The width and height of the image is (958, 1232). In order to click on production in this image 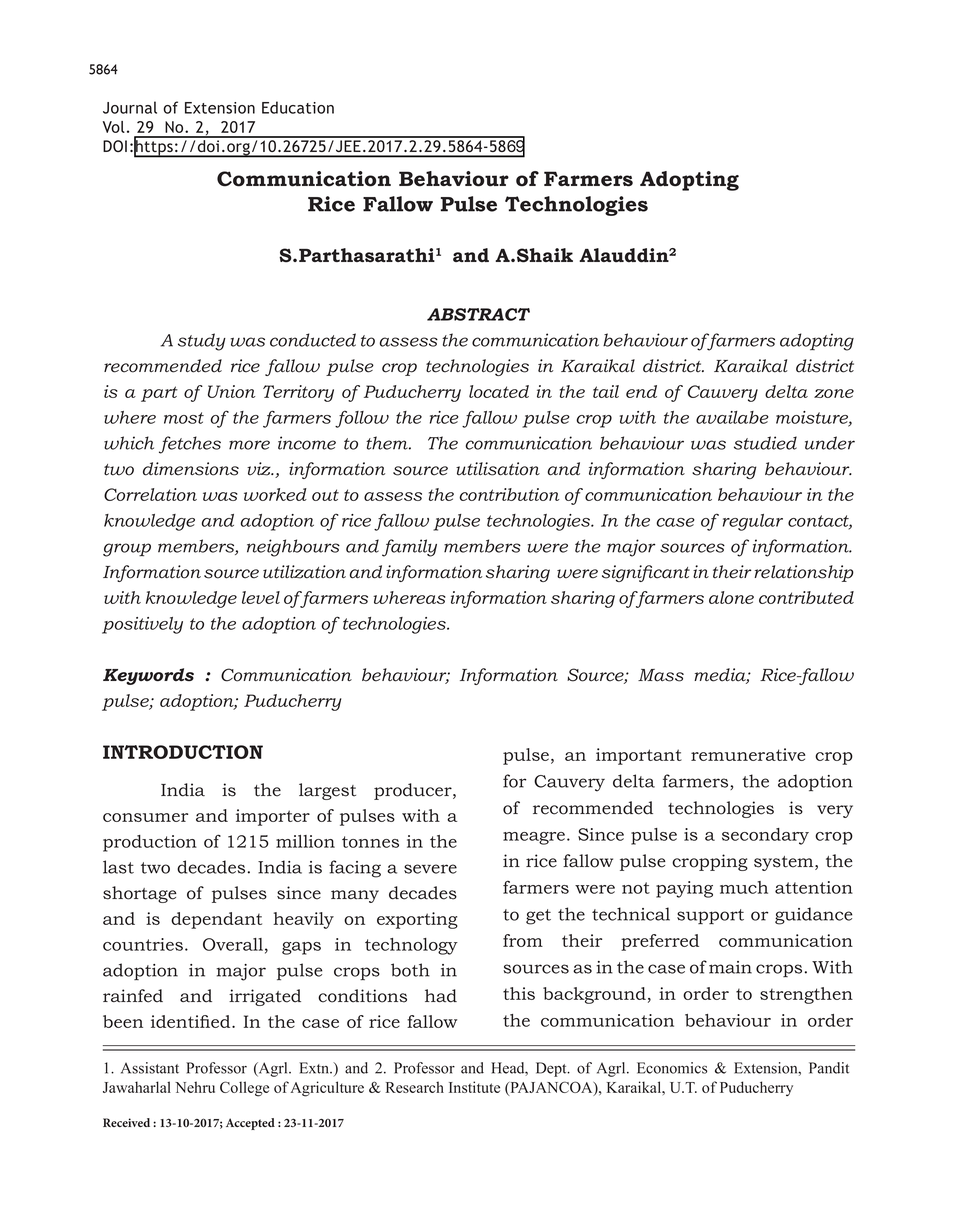, I will do `click(150, 843)`.
